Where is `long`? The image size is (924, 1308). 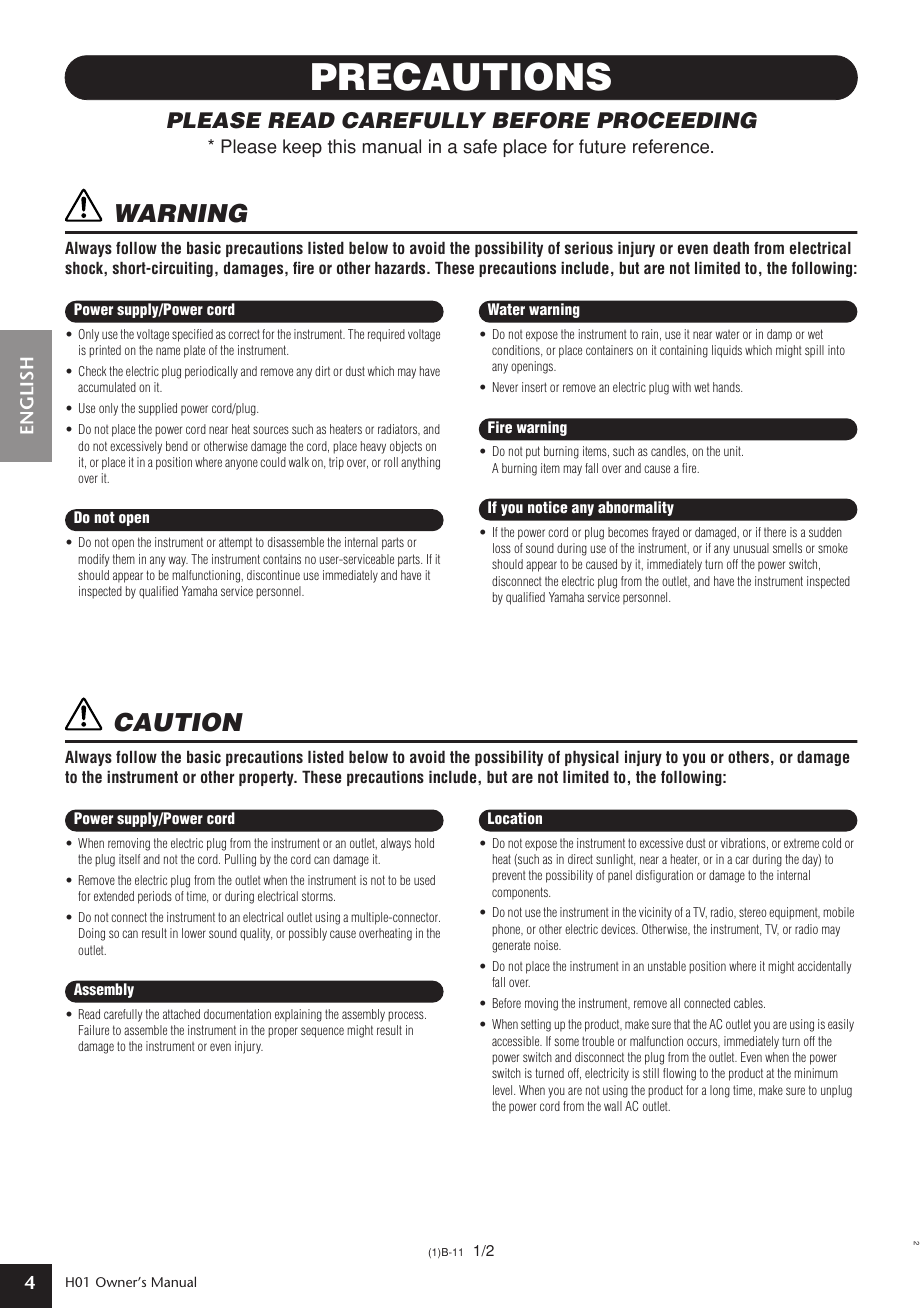 long is located at coordinates (720, 1091).
